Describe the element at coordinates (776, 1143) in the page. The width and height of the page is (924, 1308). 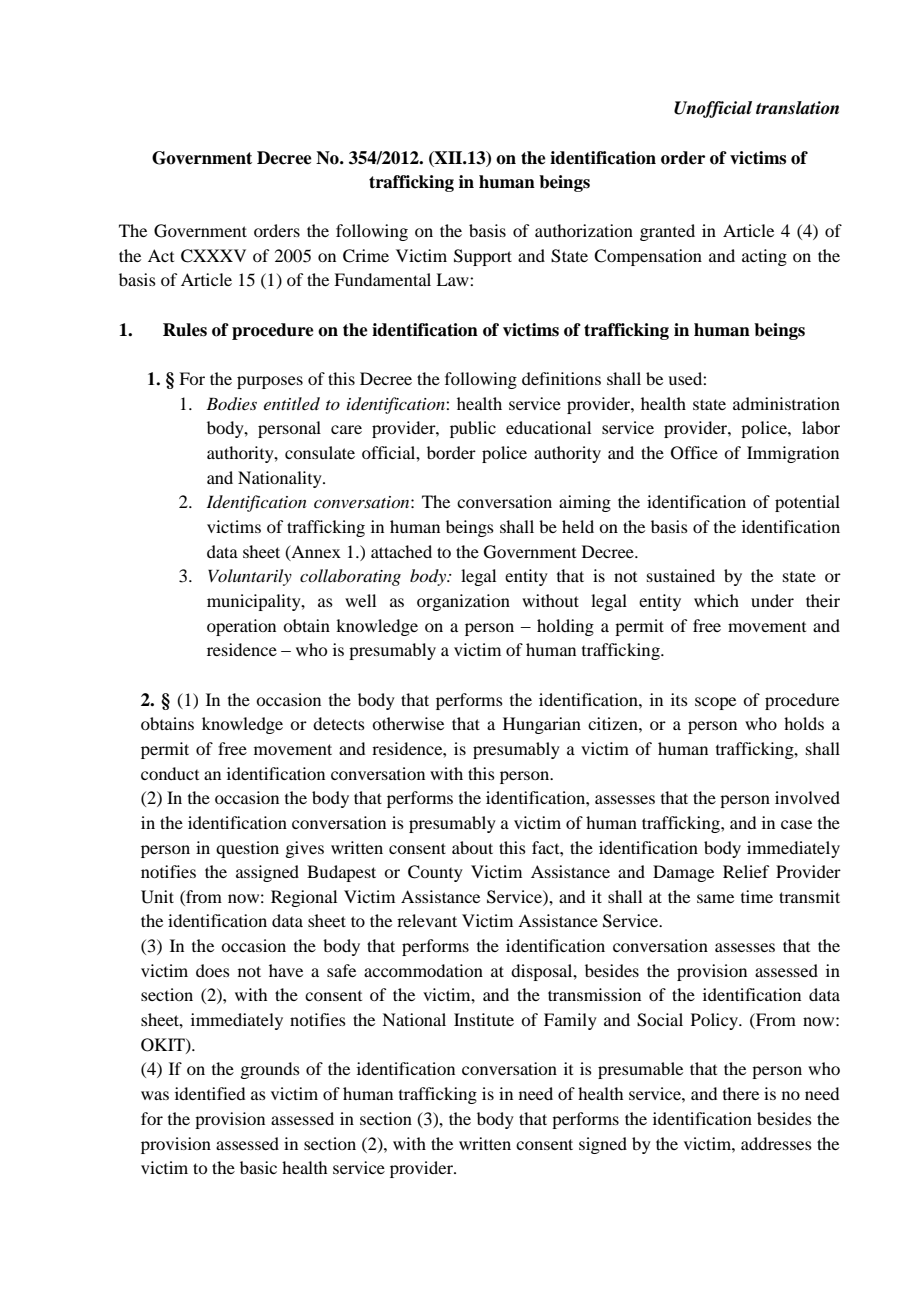
I see `addresses` at that location.
